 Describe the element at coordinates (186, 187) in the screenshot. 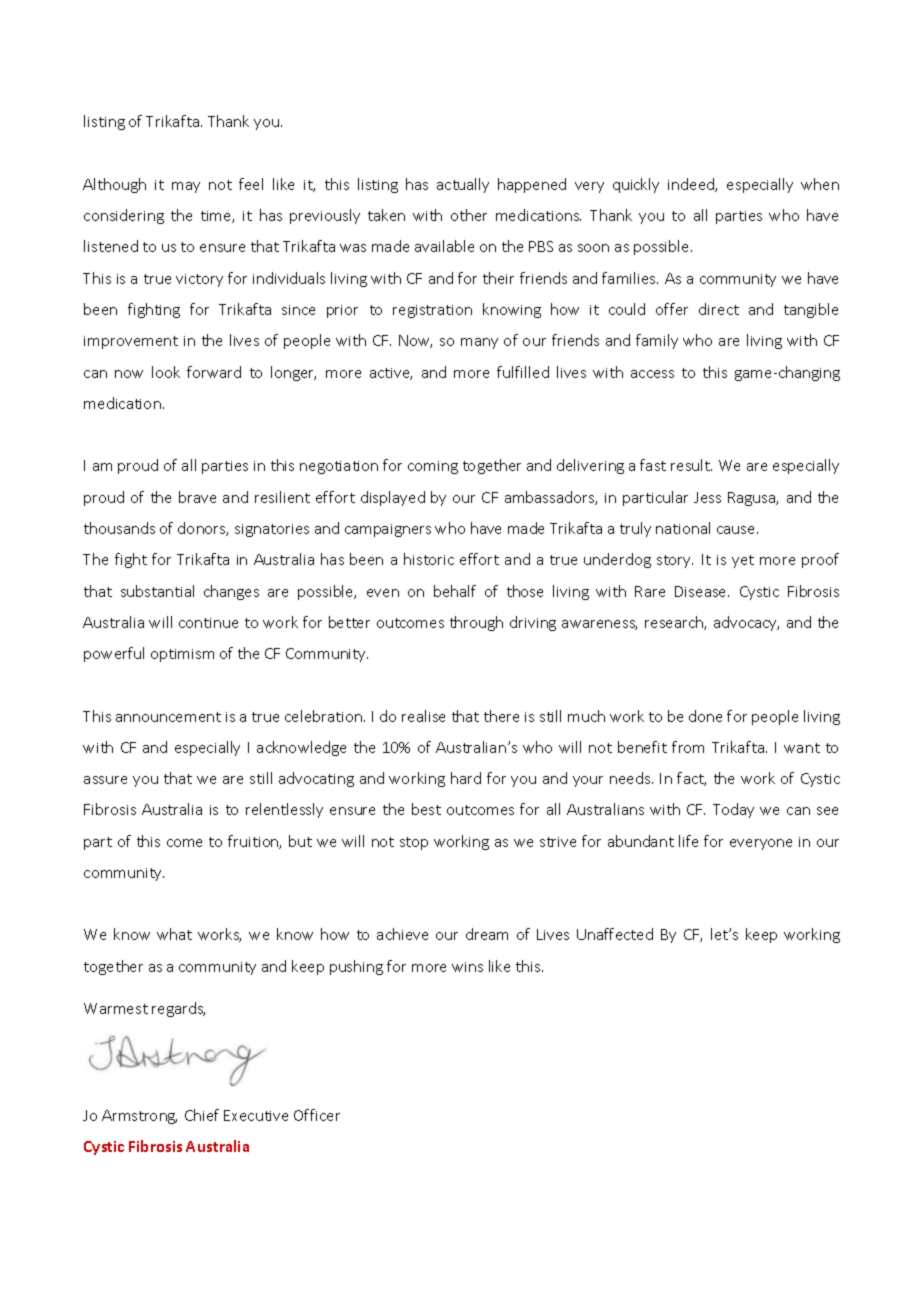

I see `may` at that location.
